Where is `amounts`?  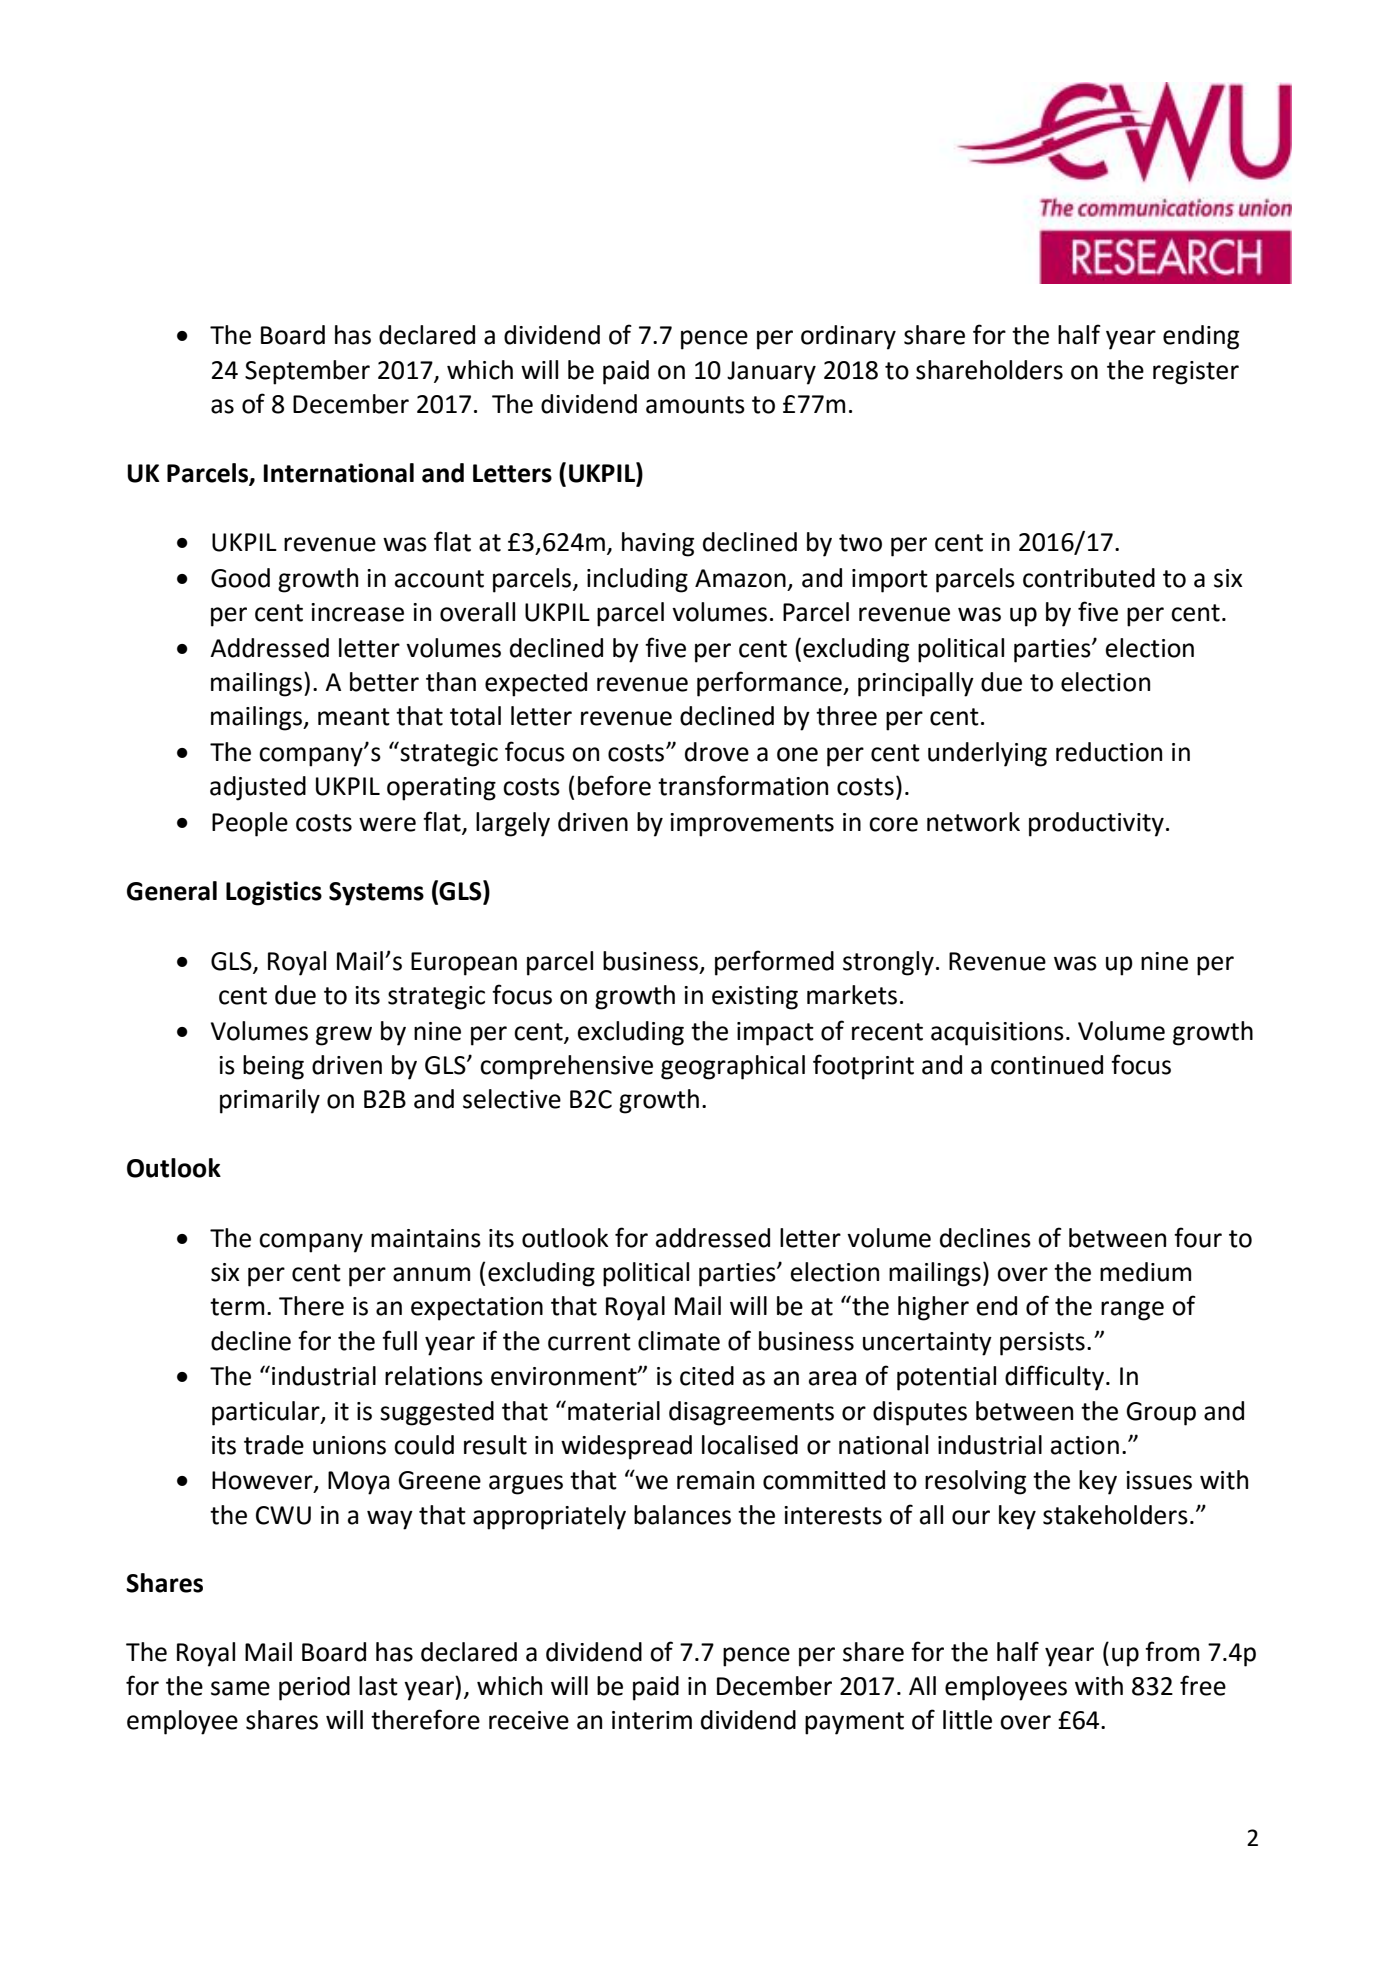
amounts is located at coordinates (695, 405).
